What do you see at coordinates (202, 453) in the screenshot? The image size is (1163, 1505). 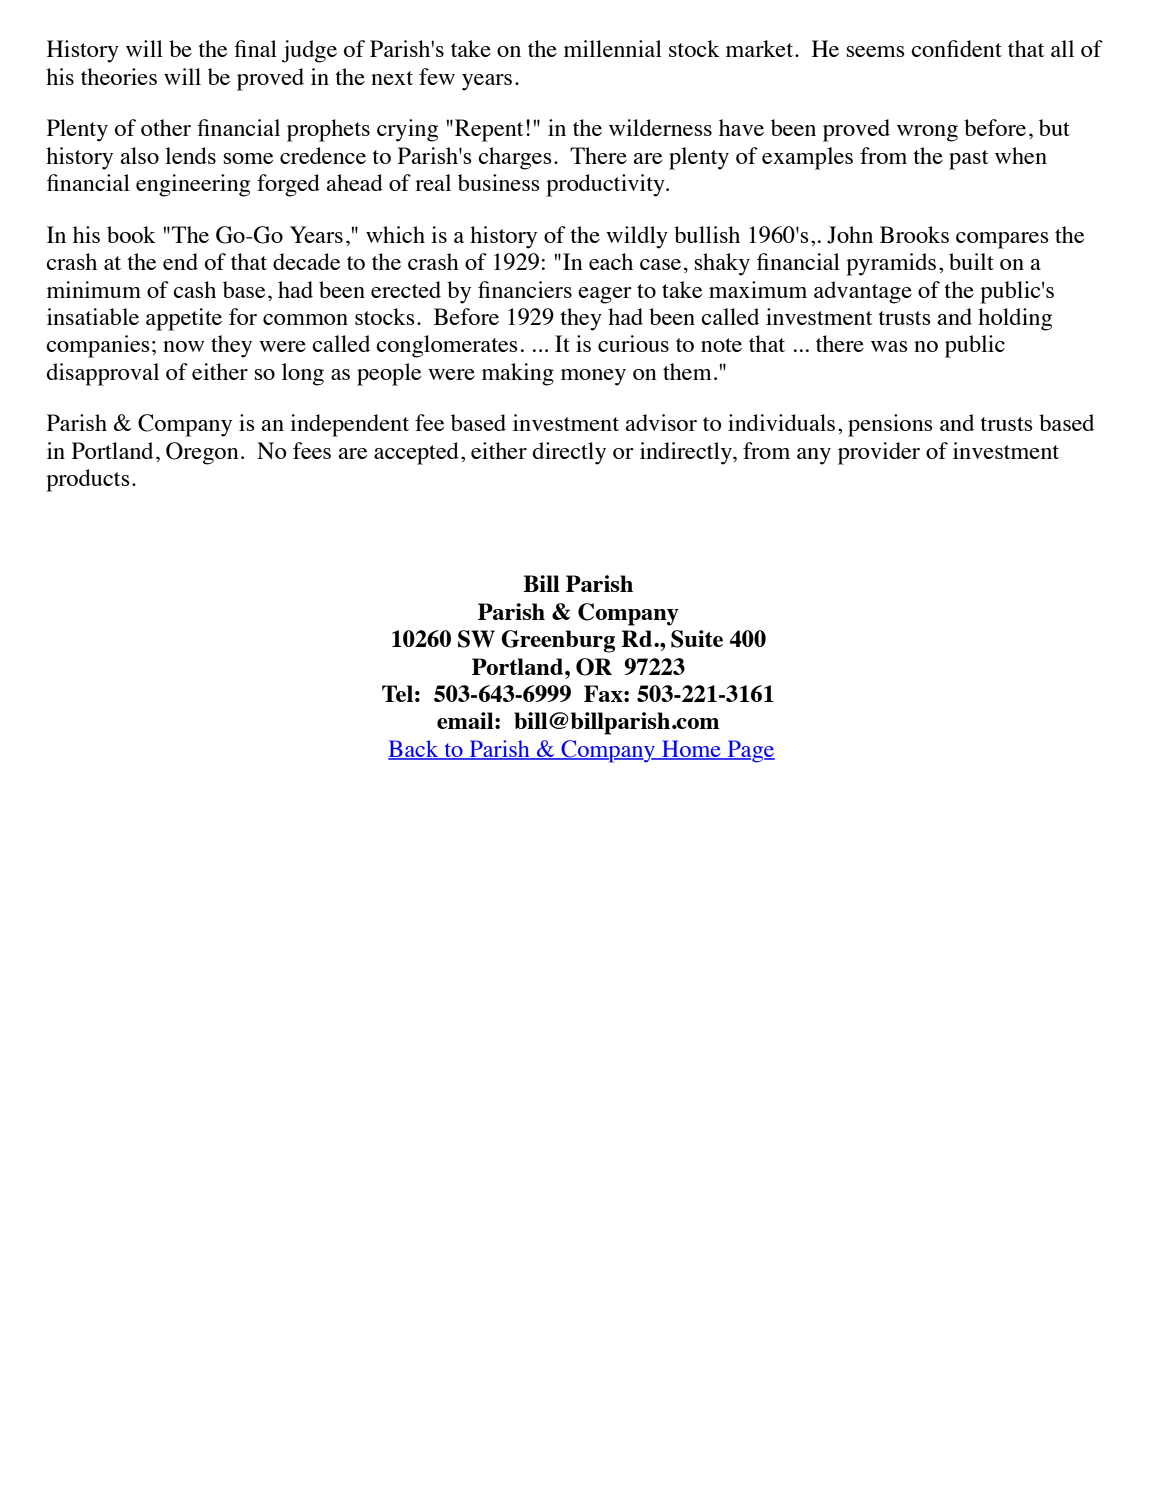 I see `Oregon` at bounding box center [202, 453].
